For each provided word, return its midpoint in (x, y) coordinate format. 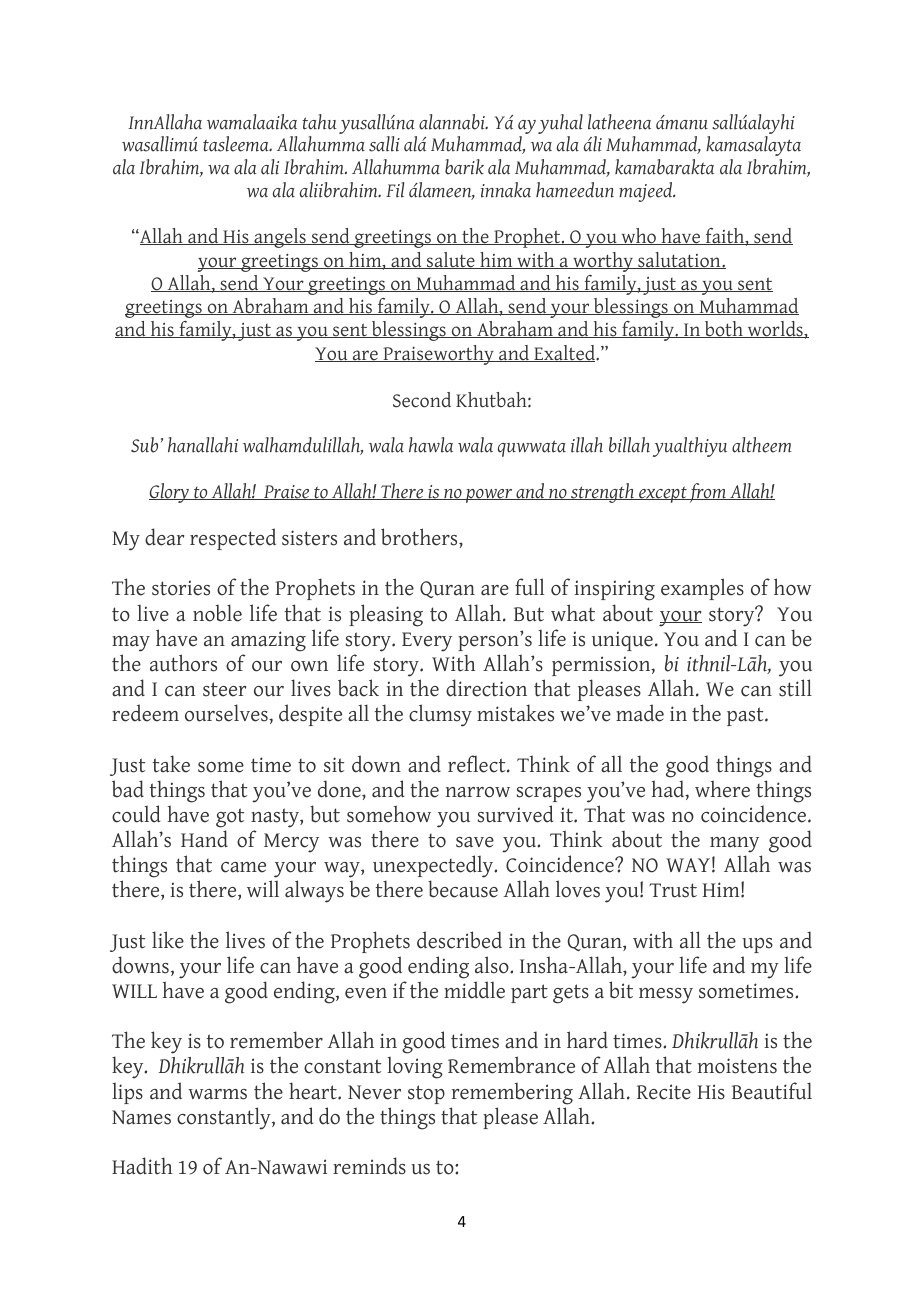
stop (426, 1094)
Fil (395, 190)
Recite (664, 1092)
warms (217, 1094)
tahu (319, 122)
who (638, 236)
